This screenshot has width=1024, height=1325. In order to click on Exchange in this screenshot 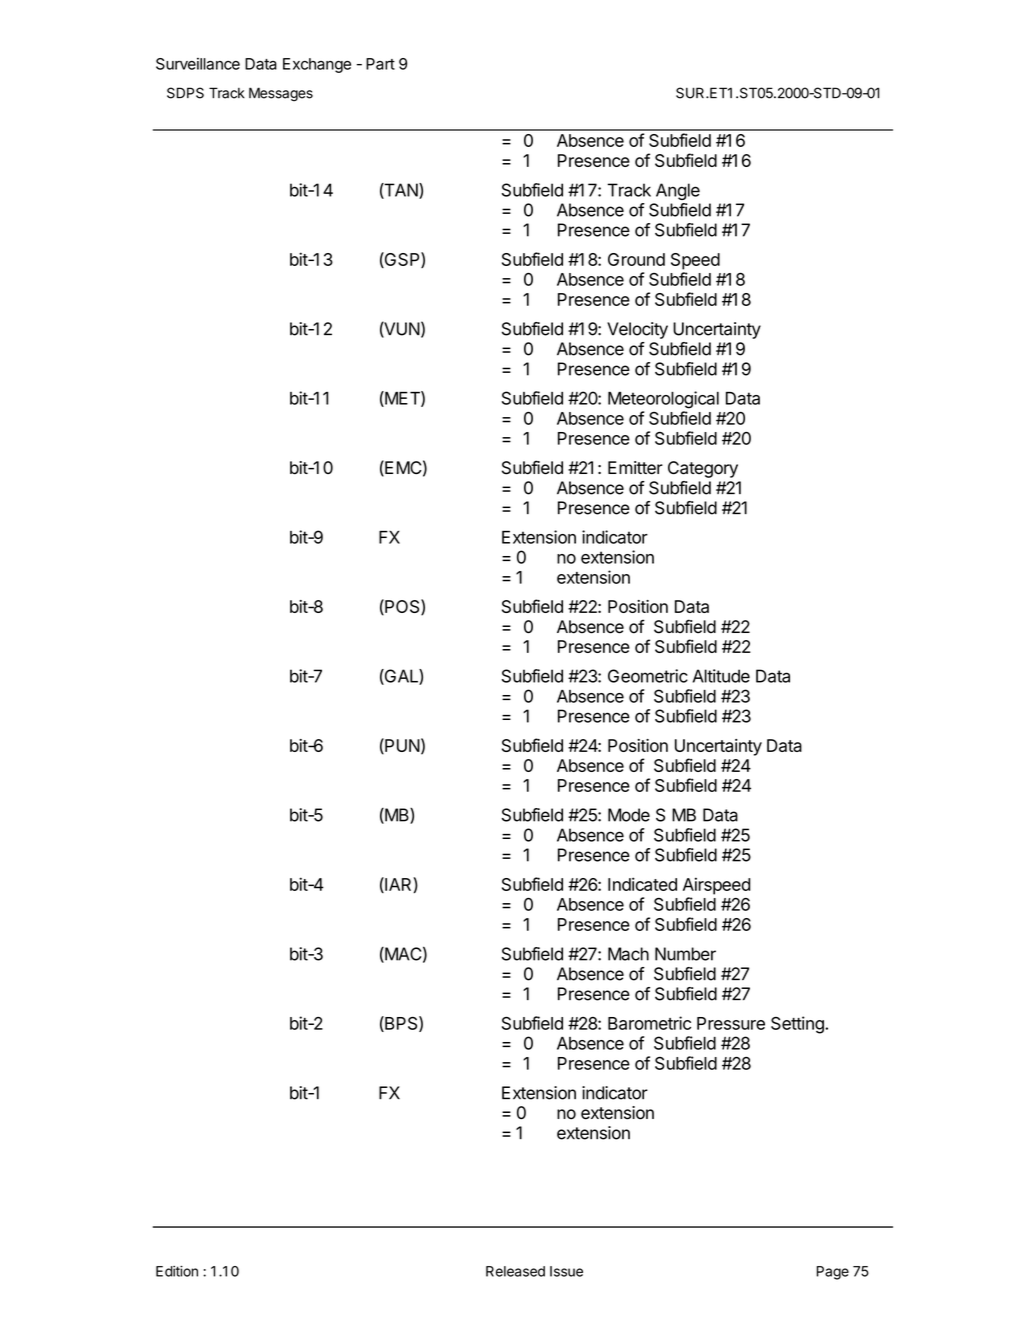, I will do `click(317, 65)`.
